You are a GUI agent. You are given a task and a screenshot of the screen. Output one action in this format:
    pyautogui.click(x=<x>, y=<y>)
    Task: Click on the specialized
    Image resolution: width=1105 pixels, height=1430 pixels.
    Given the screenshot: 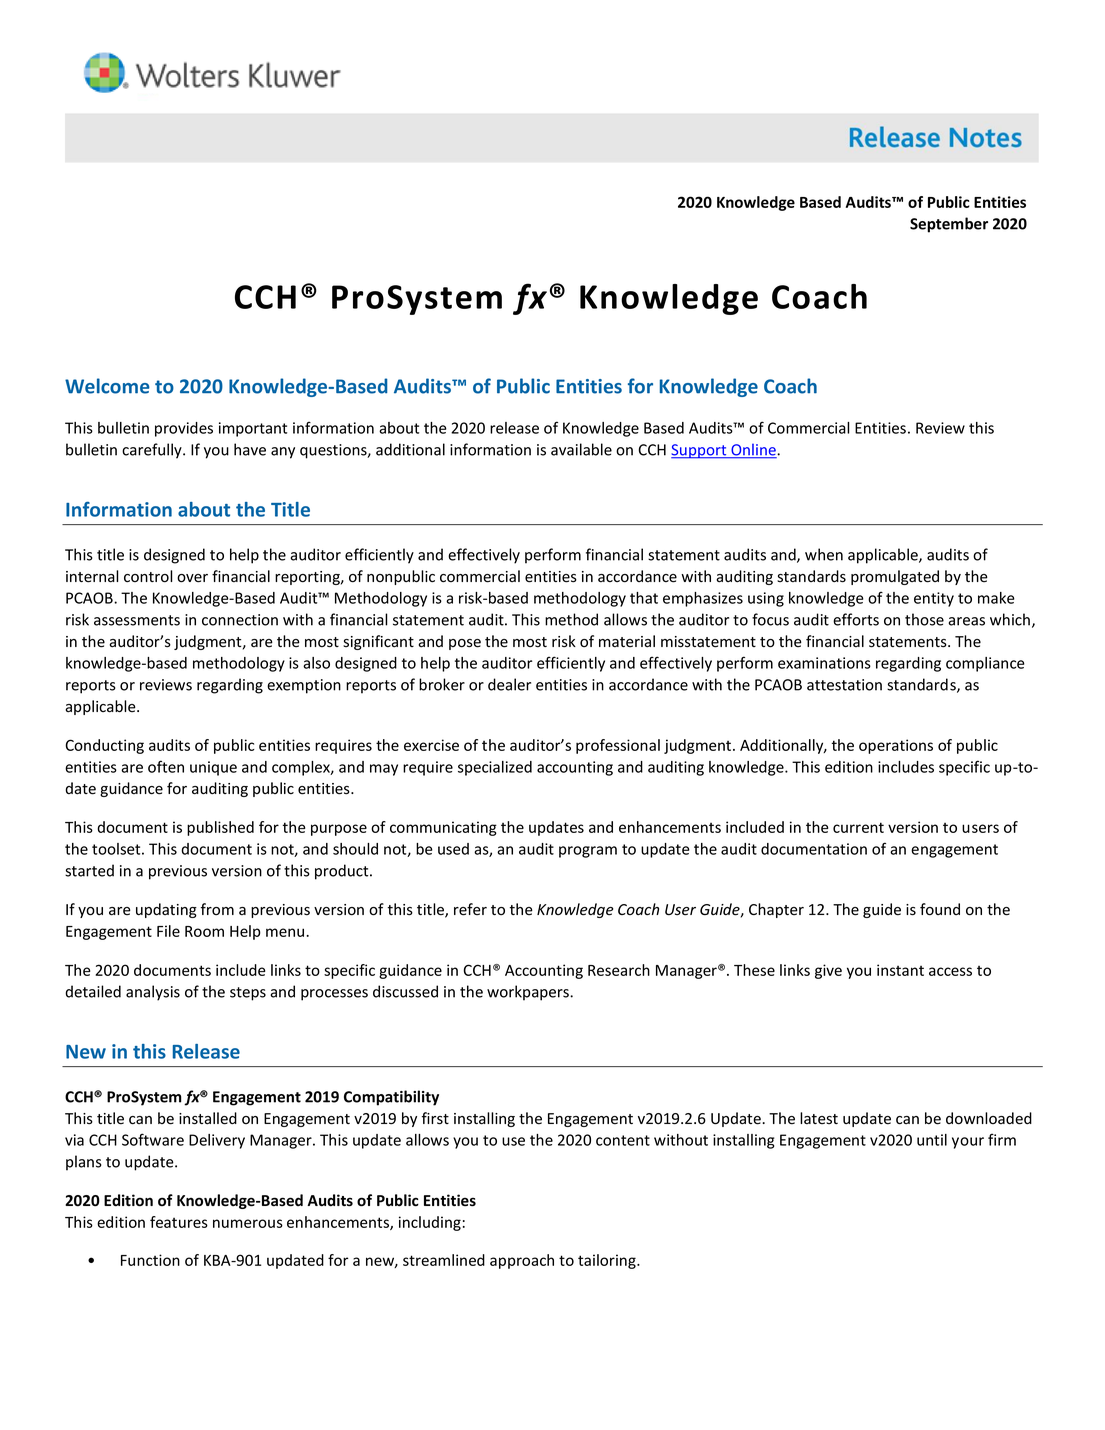 What is the action you would take?
    pyautogui.click(x=495, y=768)
